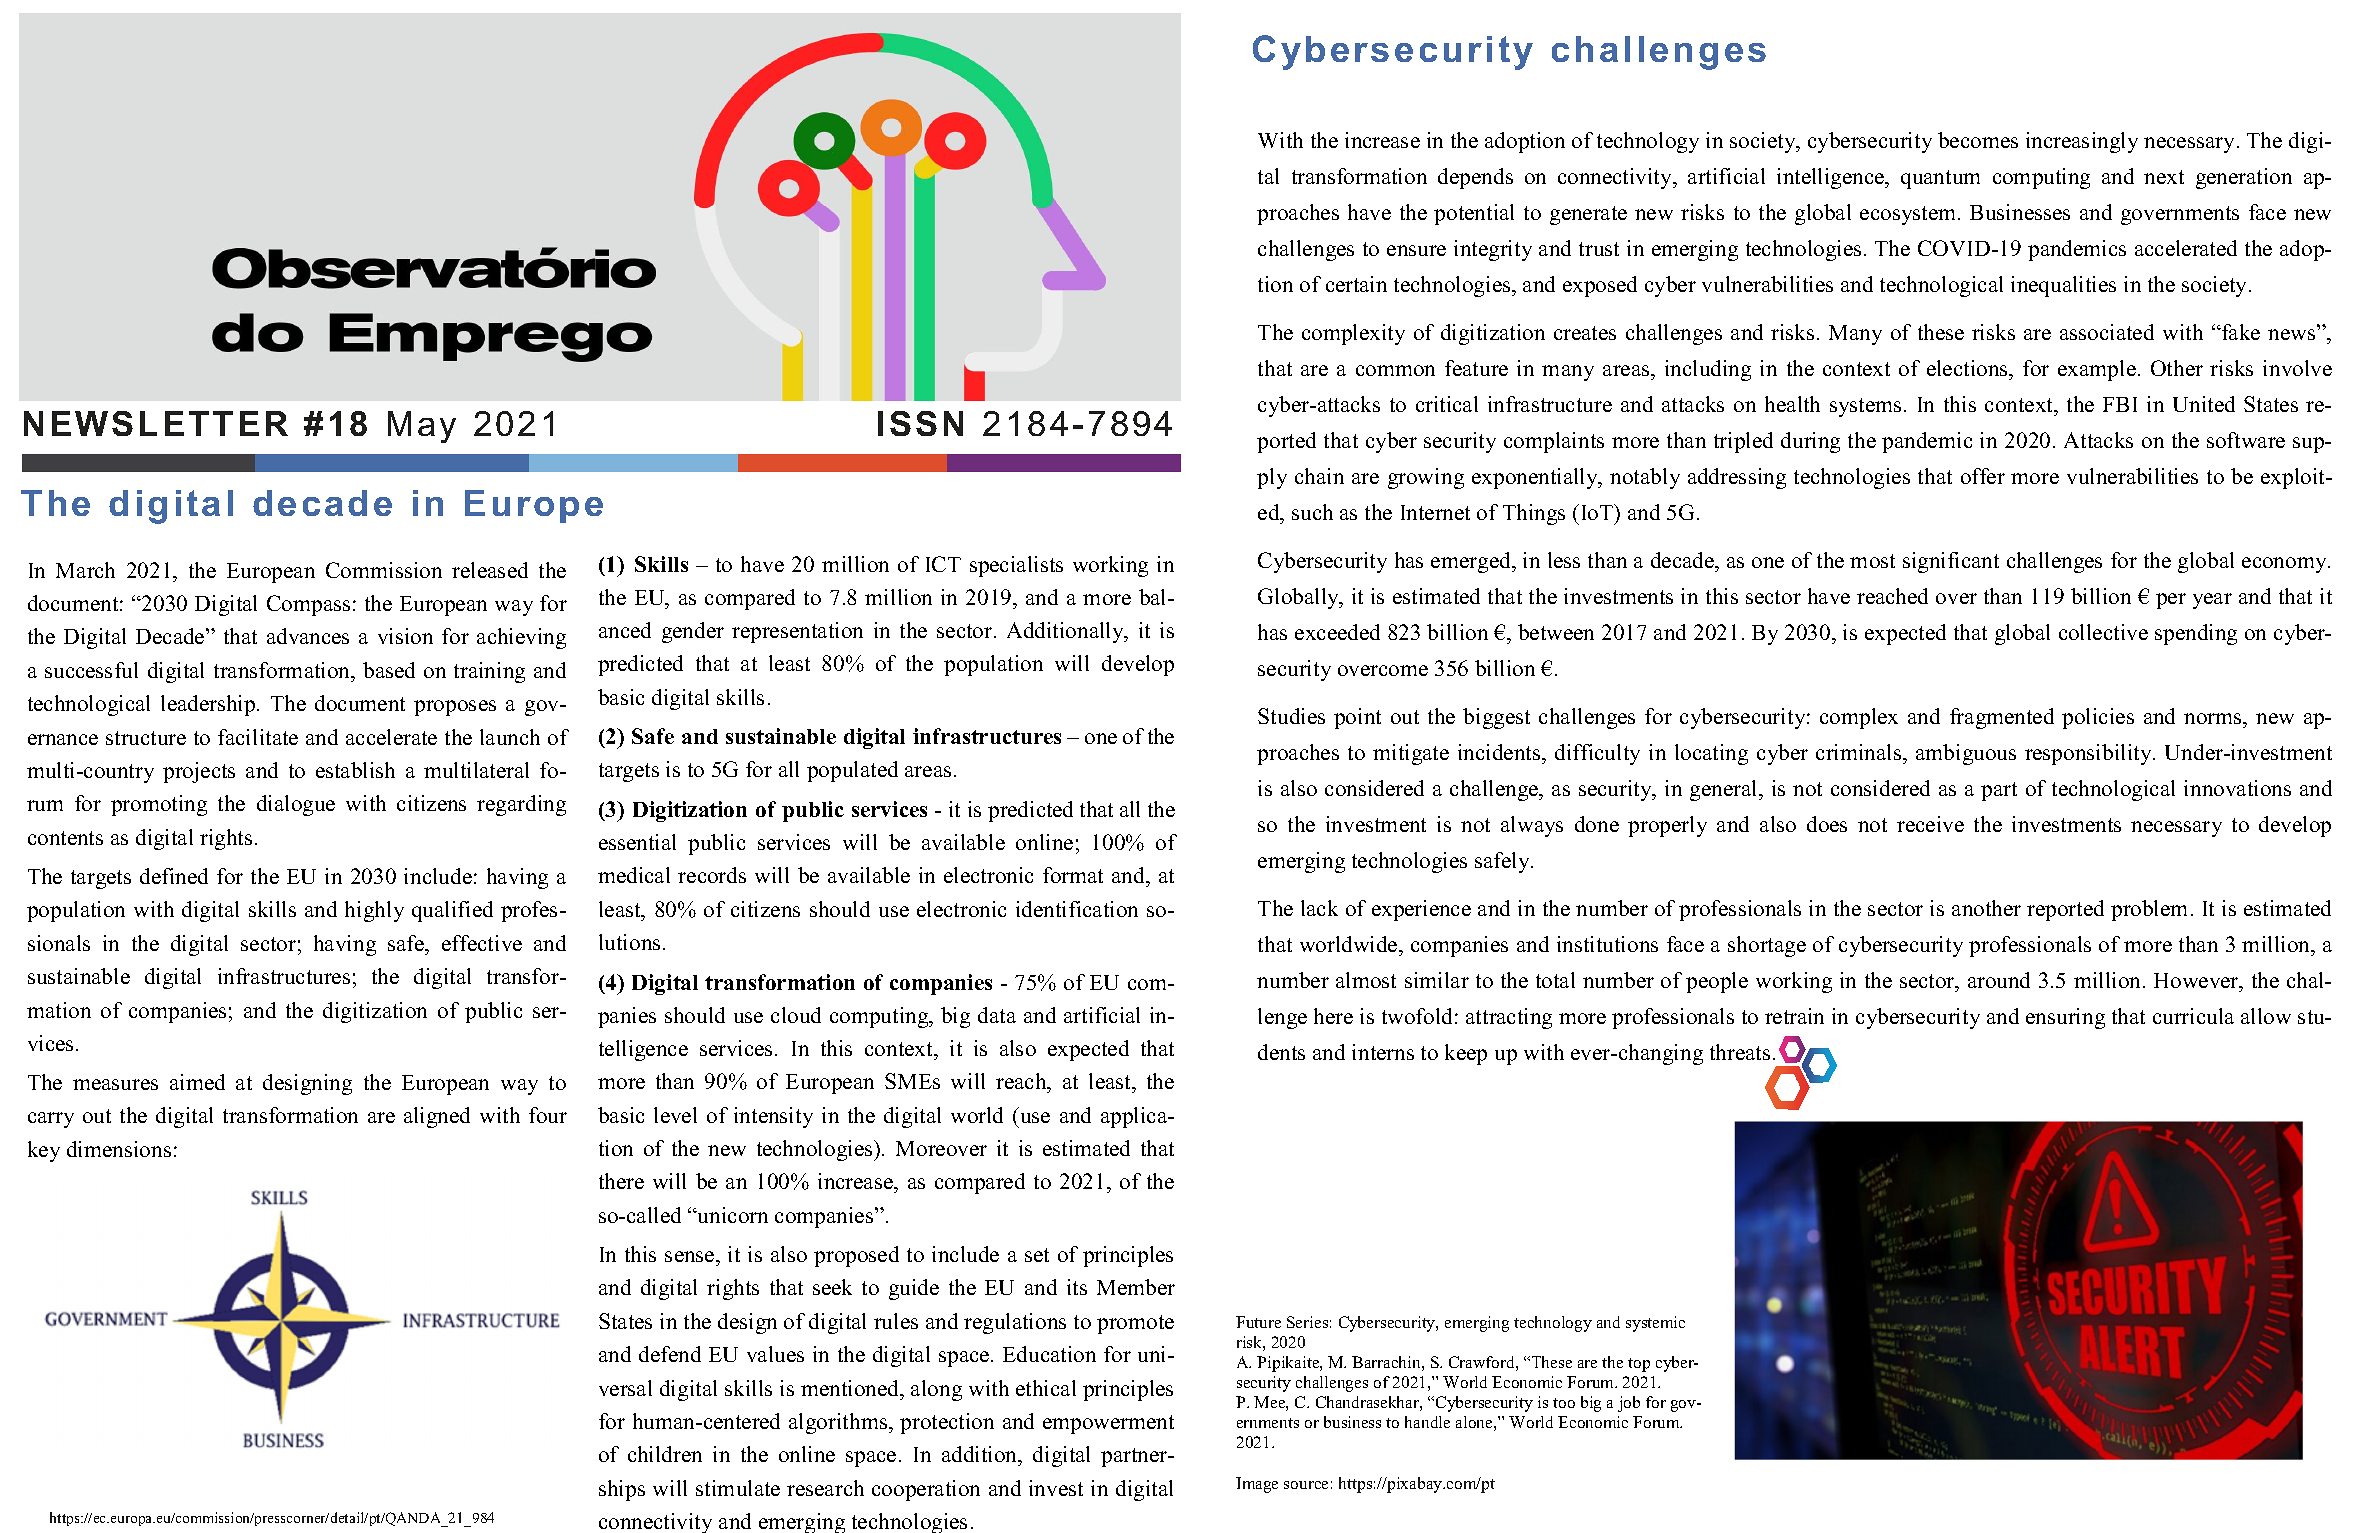 This screenshot has width=2369, height=1533. Describe the element at coordinates (2065, 1018) in the screenshot. I see `ensuring` at that location.
